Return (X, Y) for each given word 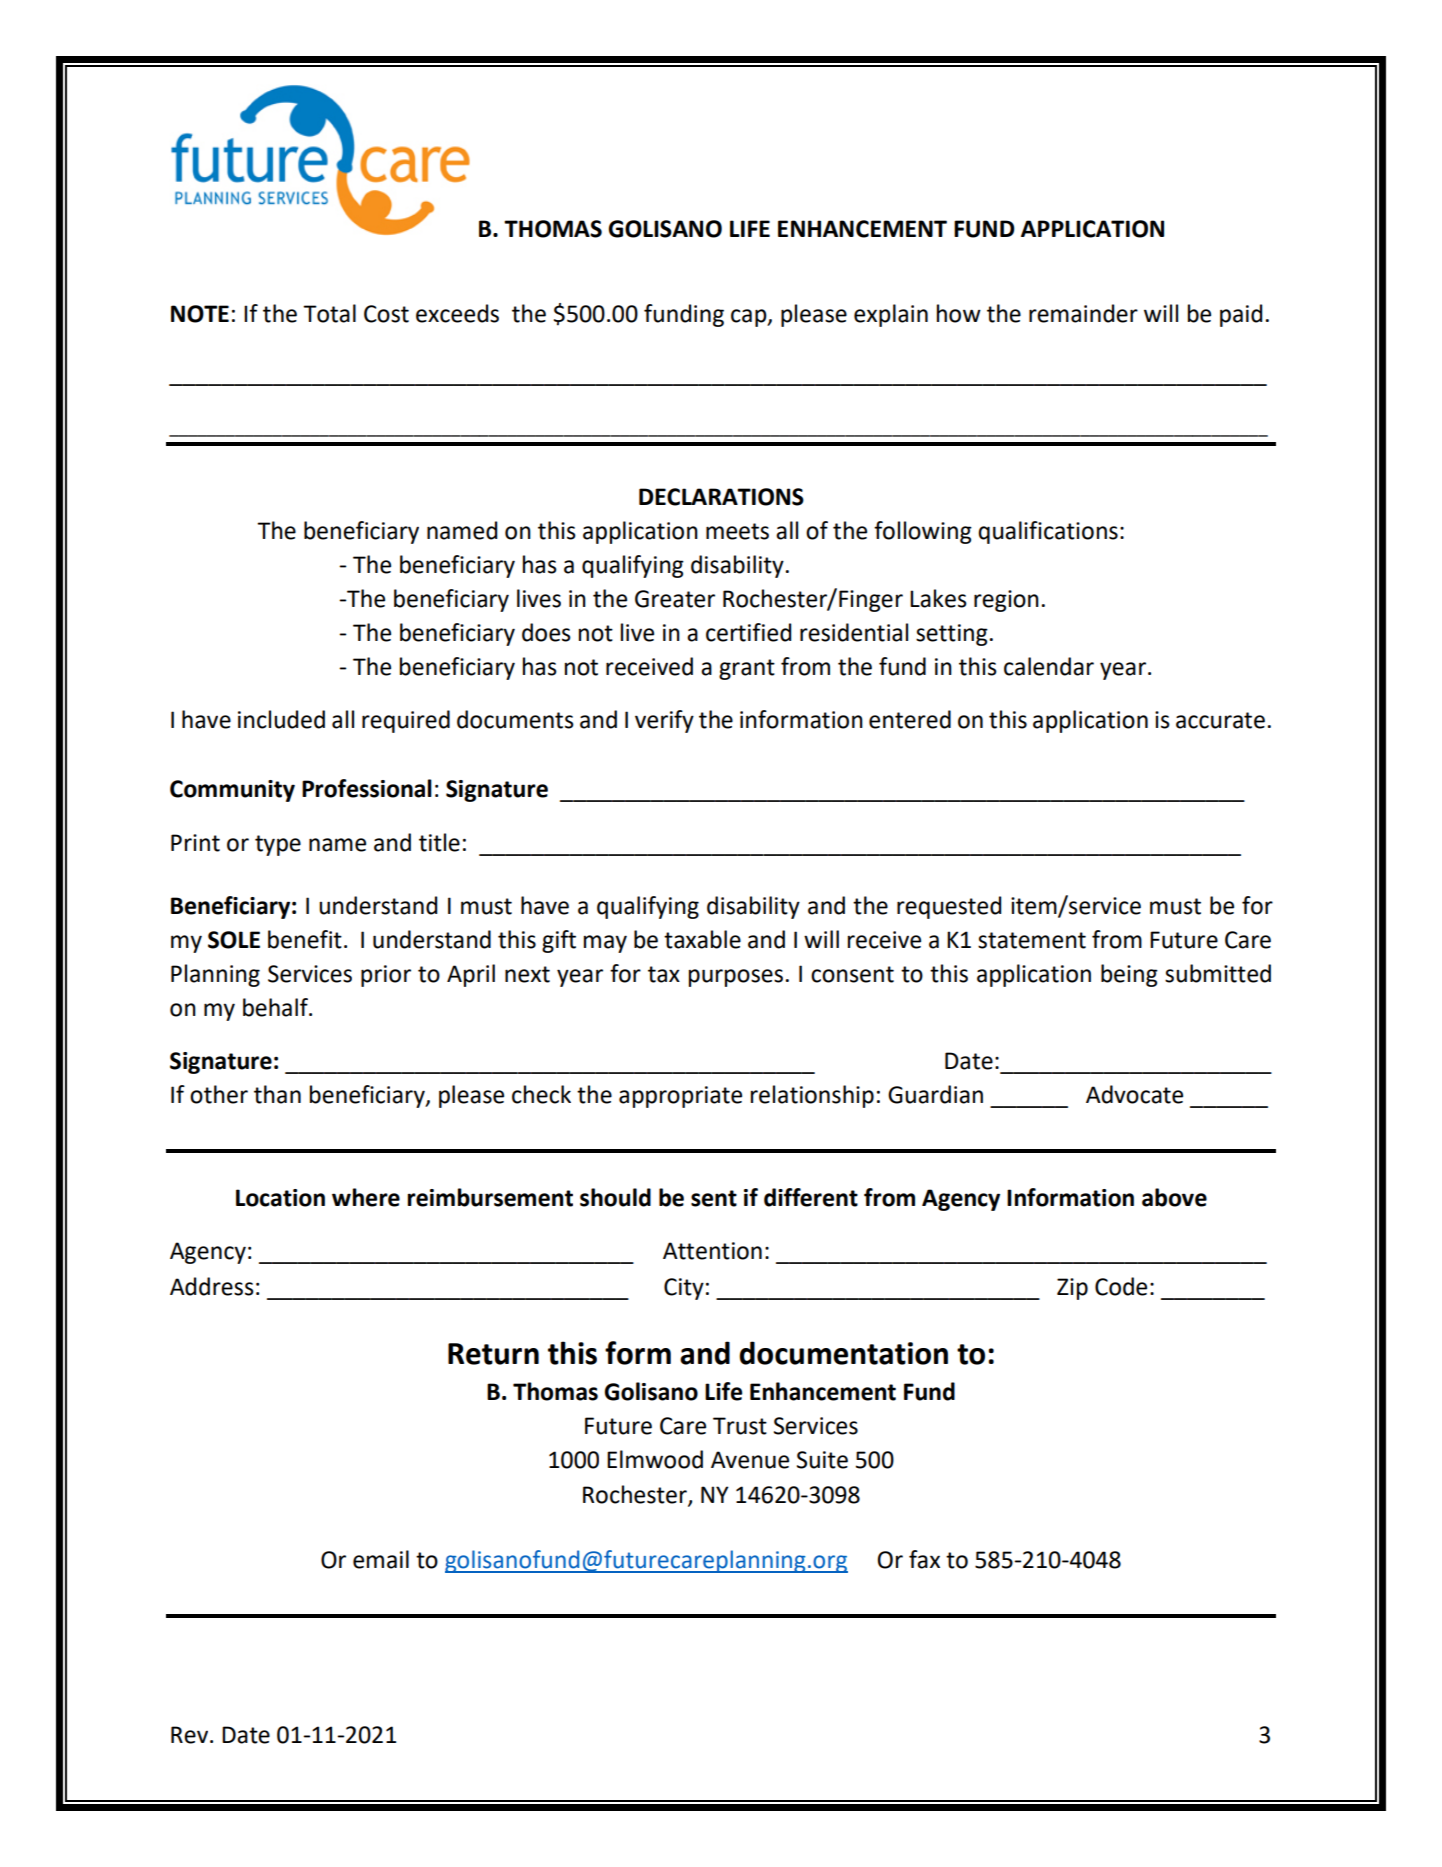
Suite (822, 1460)
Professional (367, 788)
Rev (191, 1735)
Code (1121, 1286)
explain (891, 315)
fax (924, 1559)
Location (280, 1198)
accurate (1220, 720)
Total (329, 313)
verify (664, 721)
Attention (712, 1251)
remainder (1083, 313)
